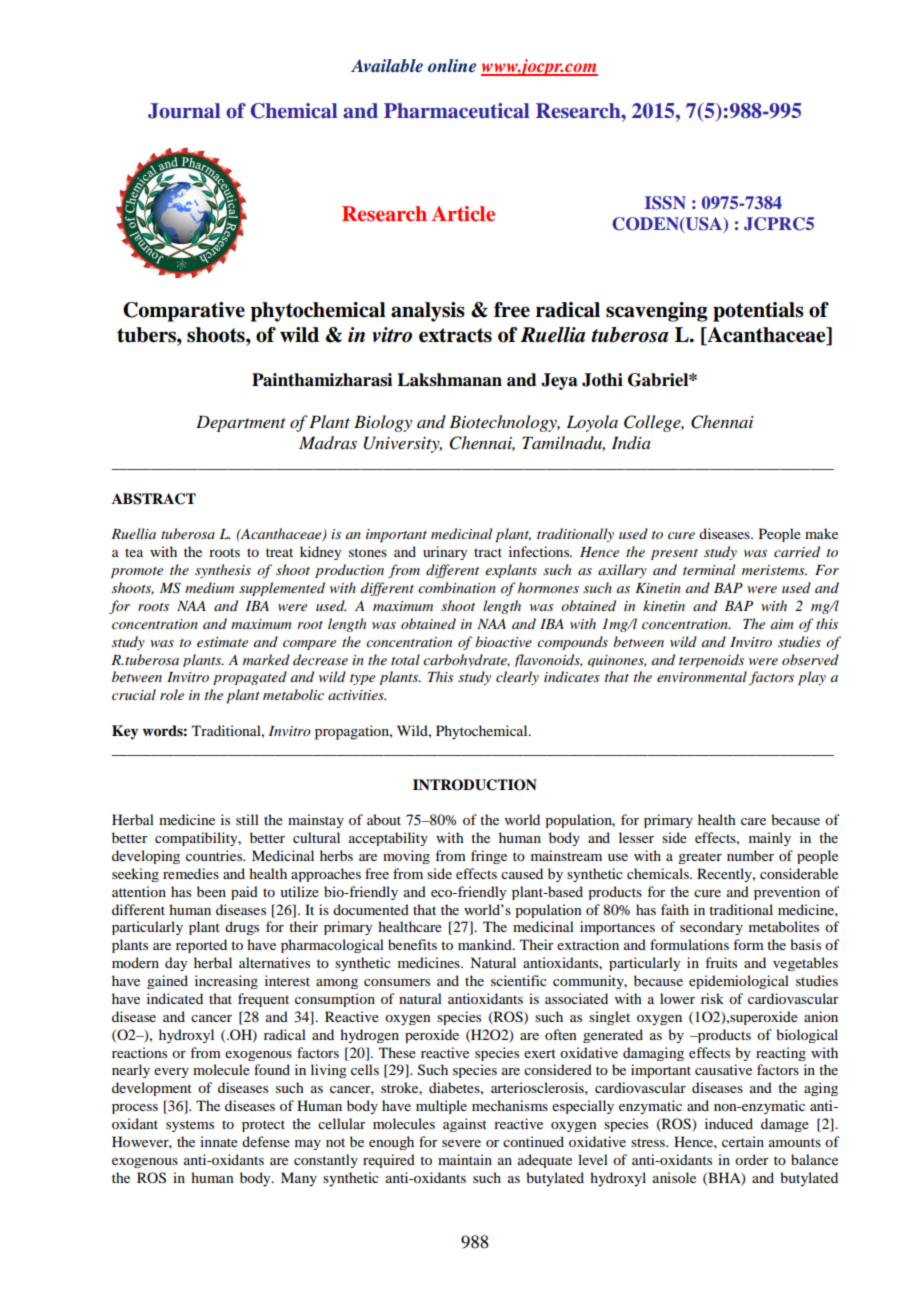 Image resolution: width=924 pixels, height=1308 pixels. I want to click on still, so click(247, 819).
